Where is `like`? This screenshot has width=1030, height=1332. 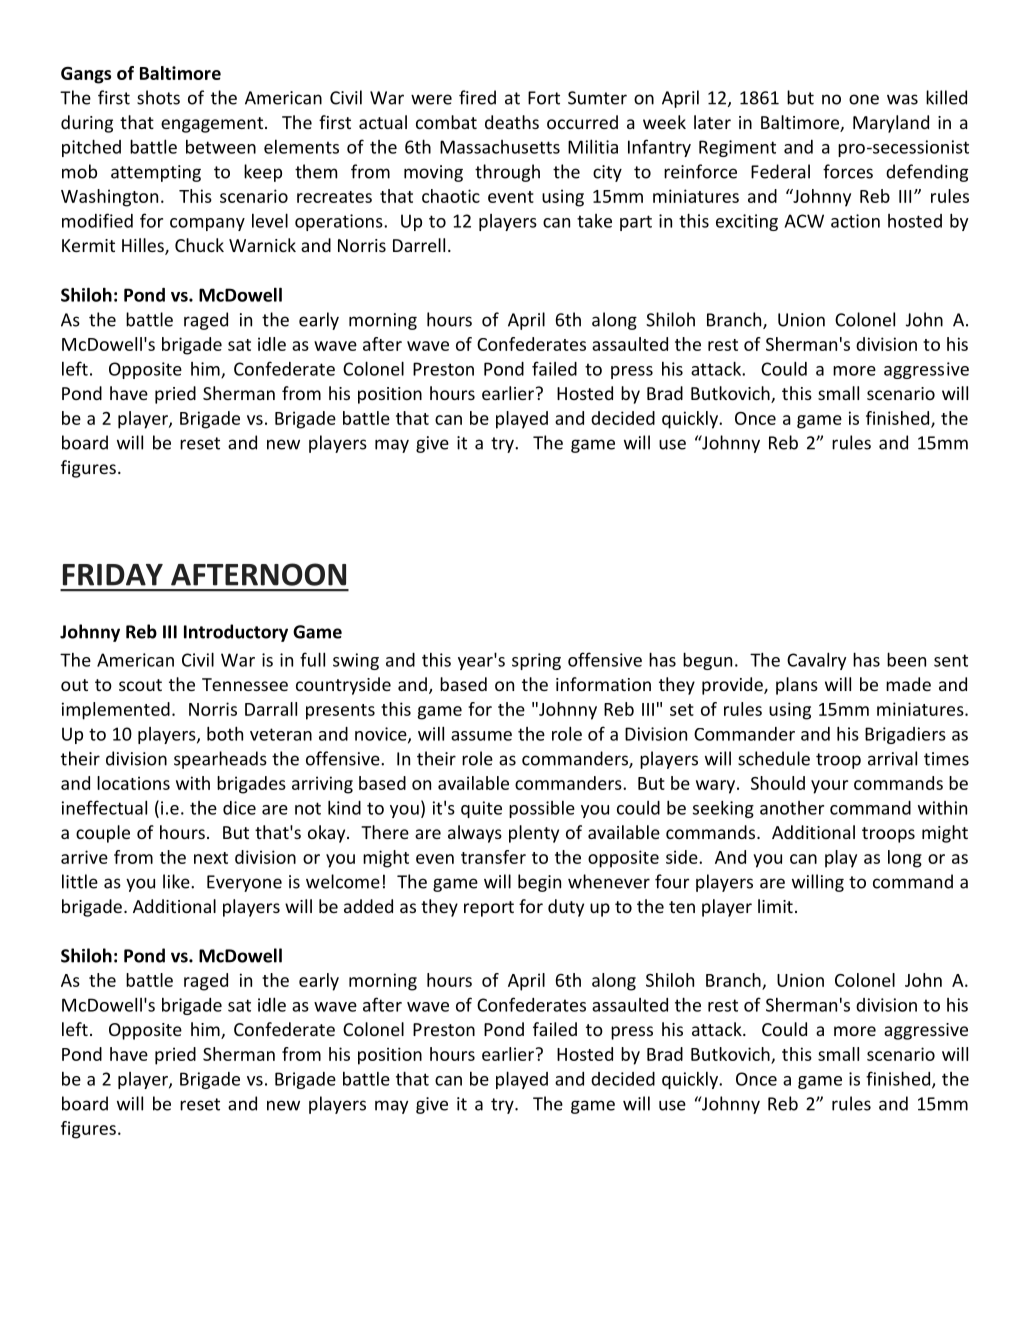
like is located at coordinates (177, 881).
